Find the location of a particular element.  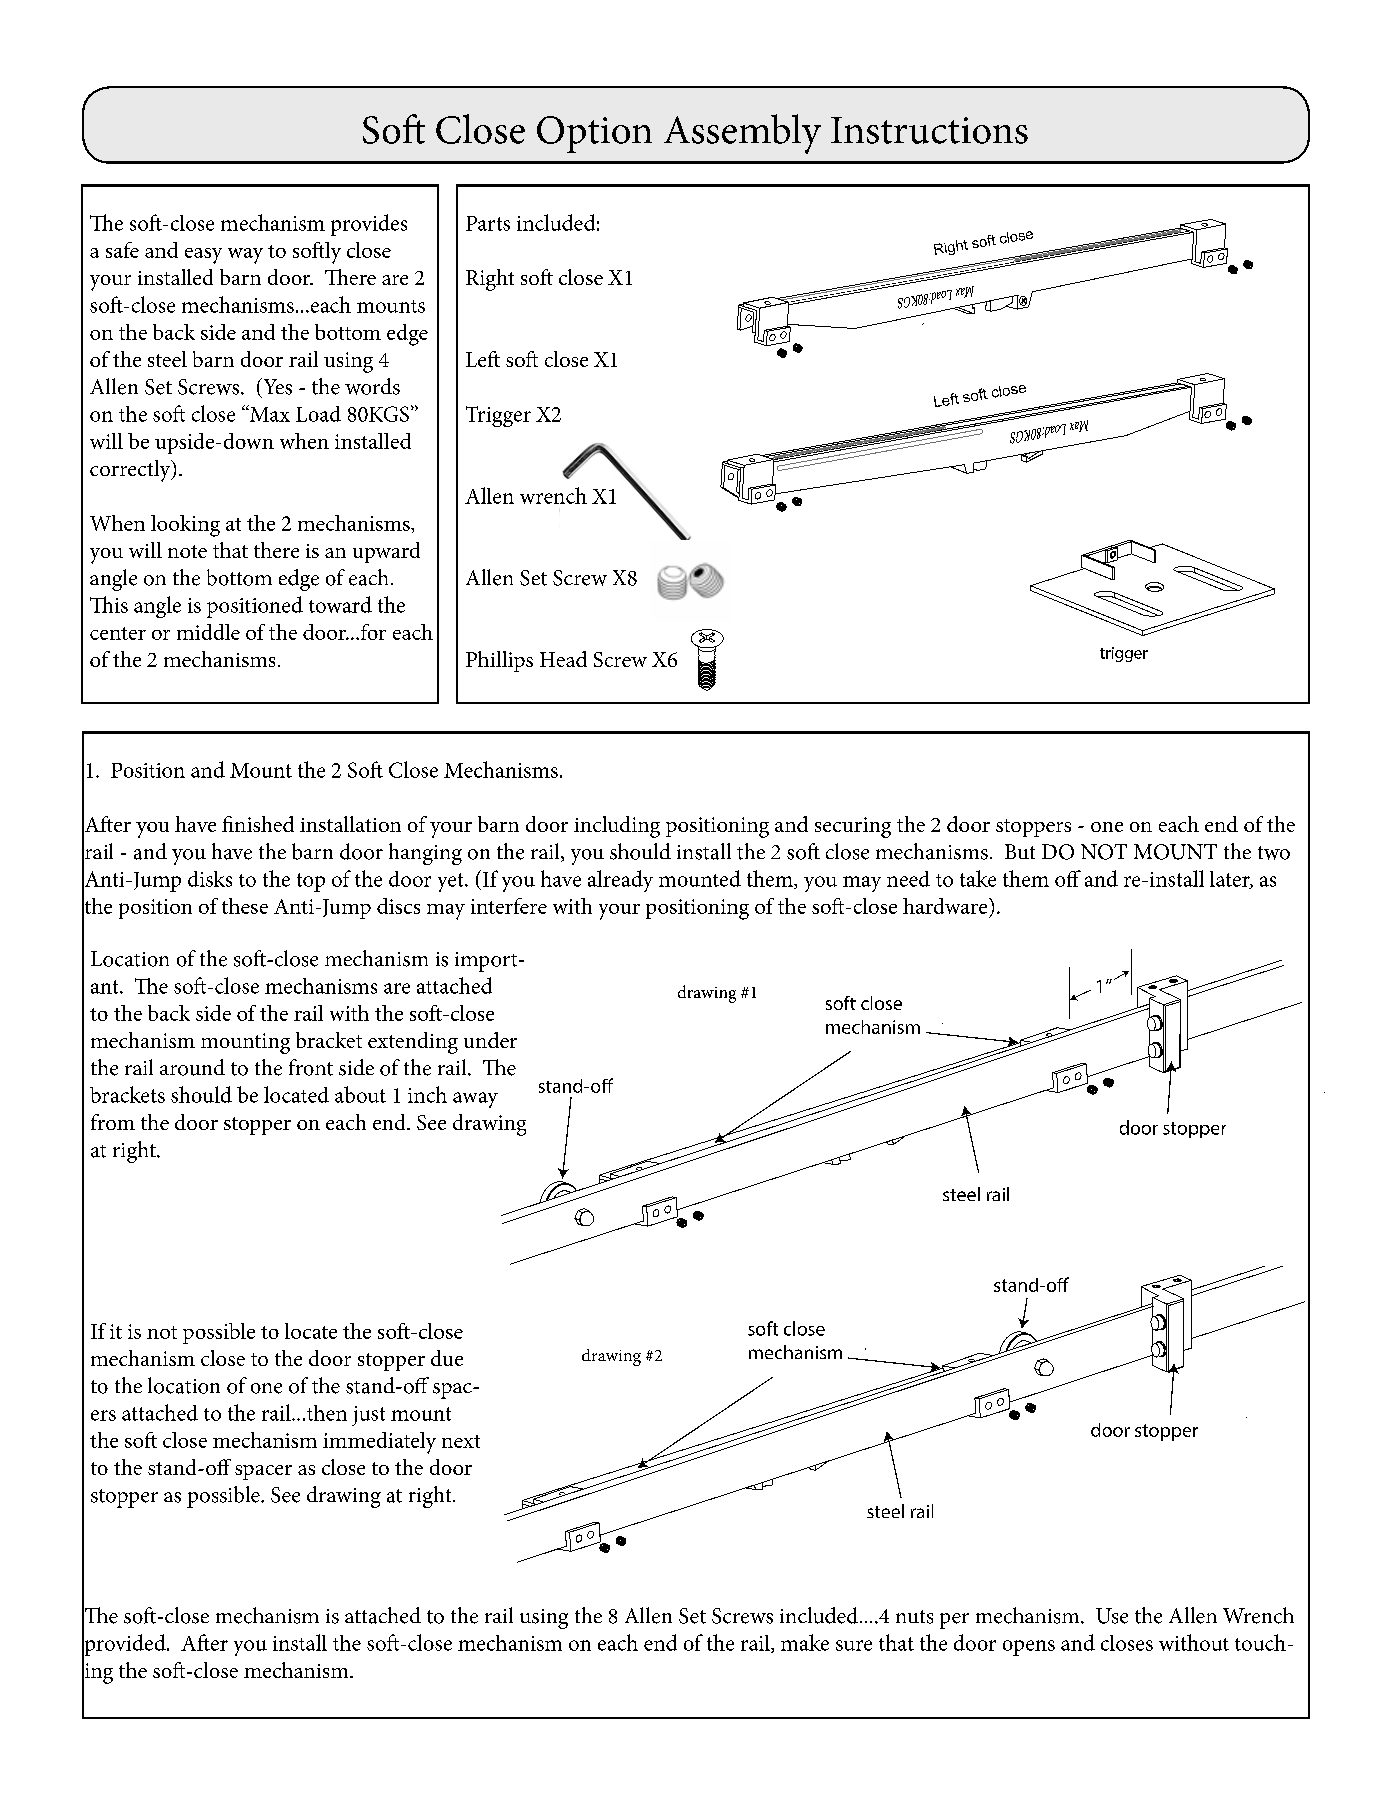

already is located at coordinates (620, 881).
